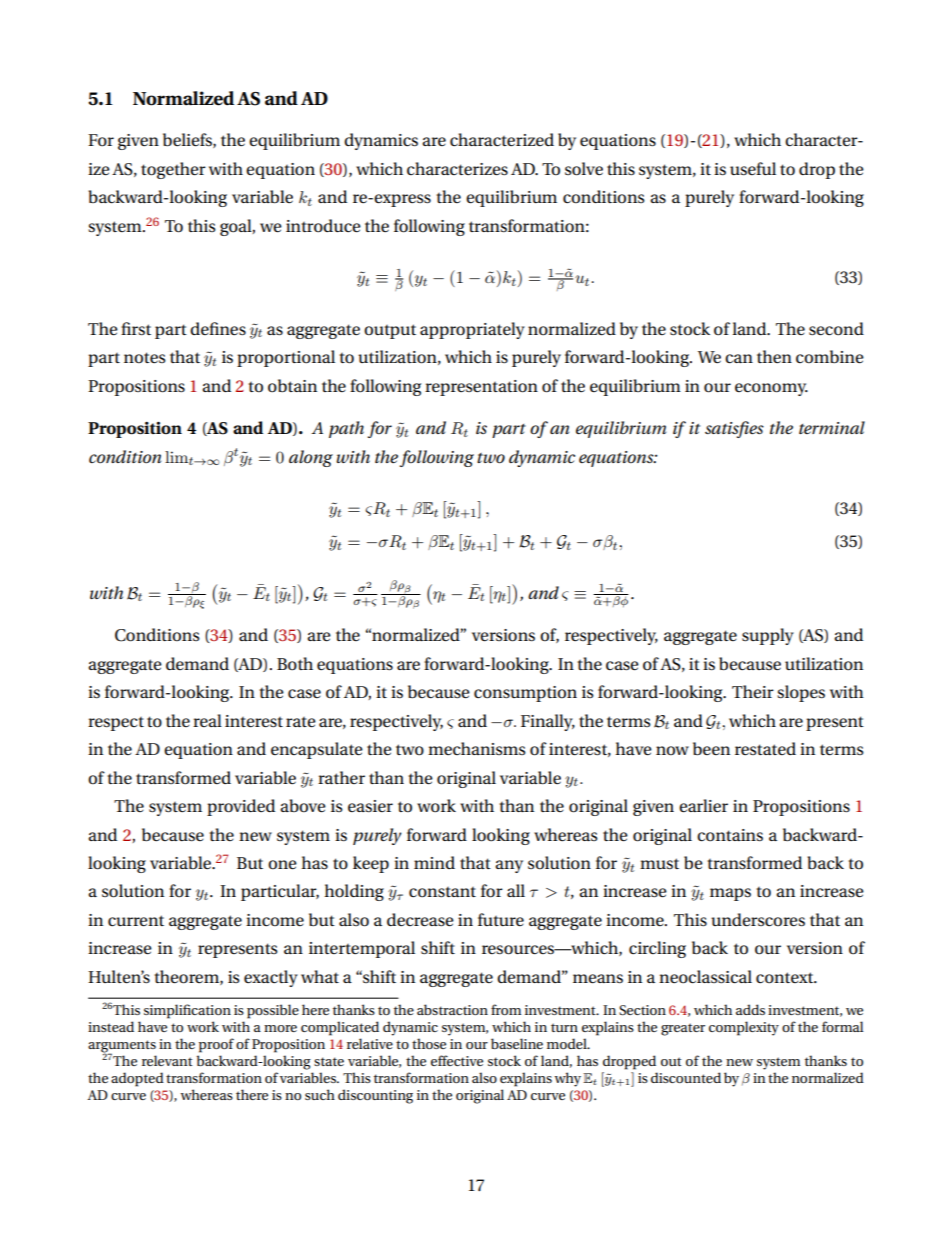  What do you see at coordinates (173, 170) in the image?
I see `together` at bounding box center [173, 170].
